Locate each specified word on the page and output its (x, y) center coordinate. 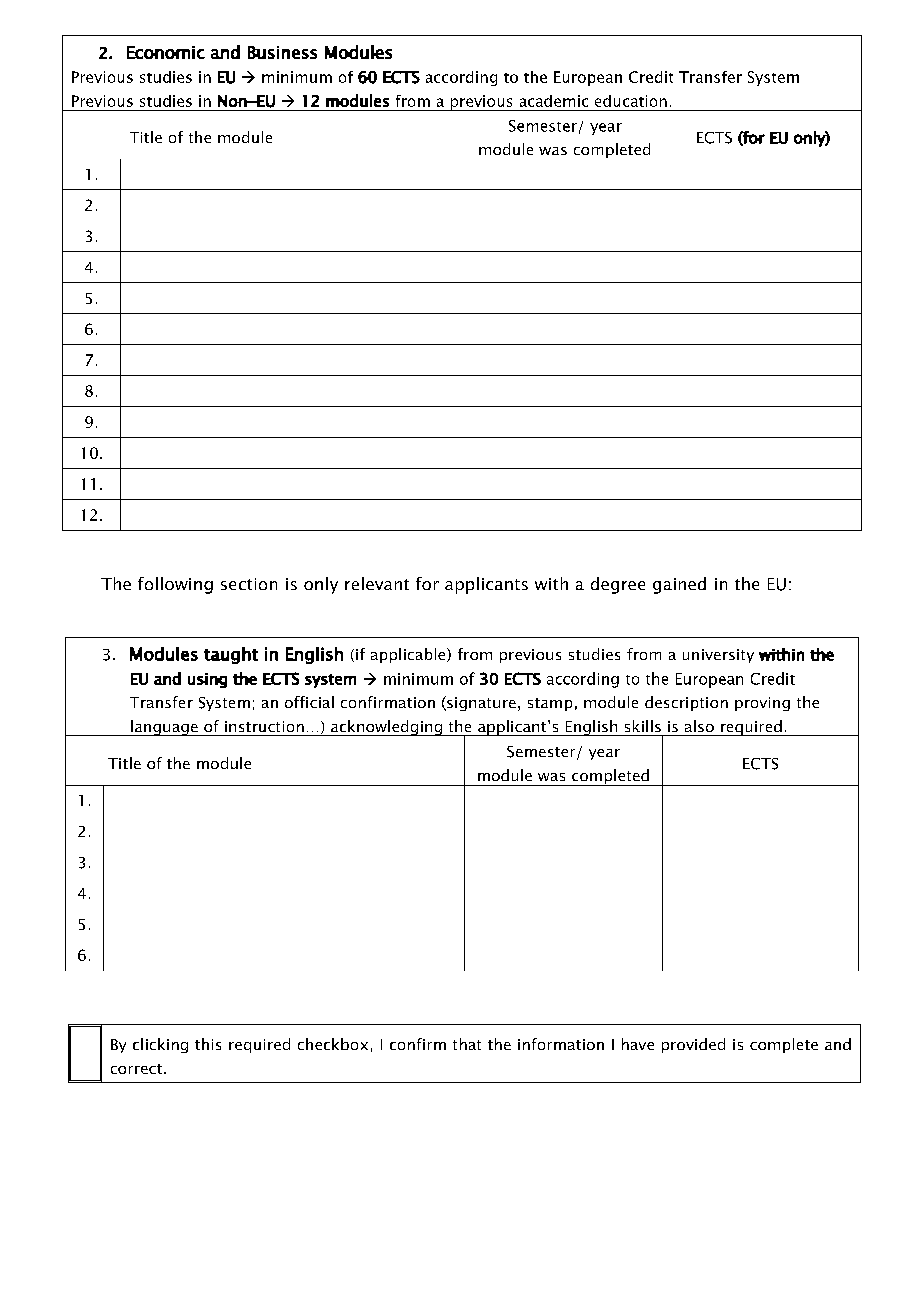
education (631, 101)
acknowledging (386, 728)
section (249, 584)
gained (679, 585)
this (208, 1044)
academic (554, 101)
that (467, 1044)
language (164, 728)
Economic (166, 52)
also (699, 726)
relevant (377, 583)
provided (693, 1045)
